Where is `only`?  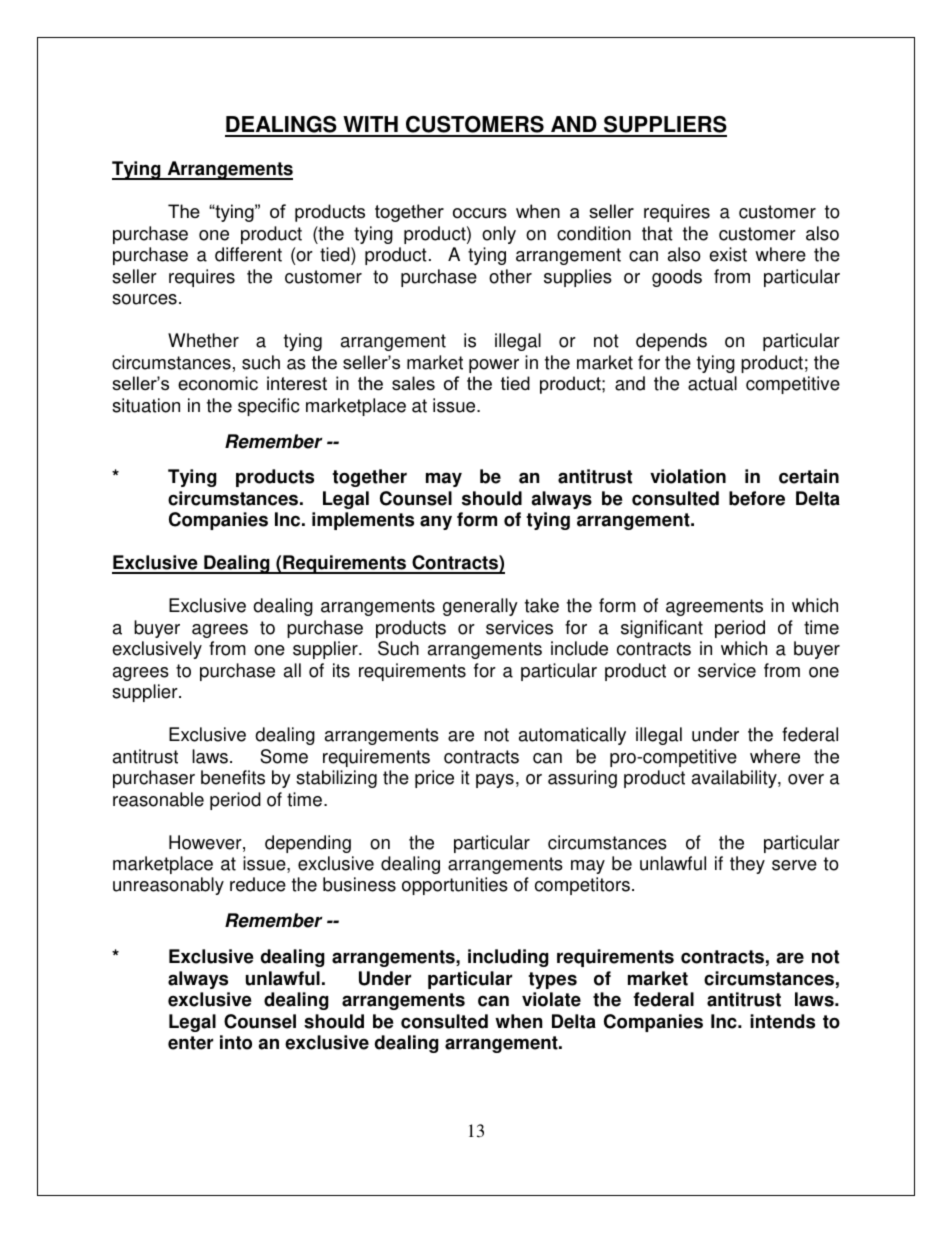 only is located at coordinates (499, 235).
